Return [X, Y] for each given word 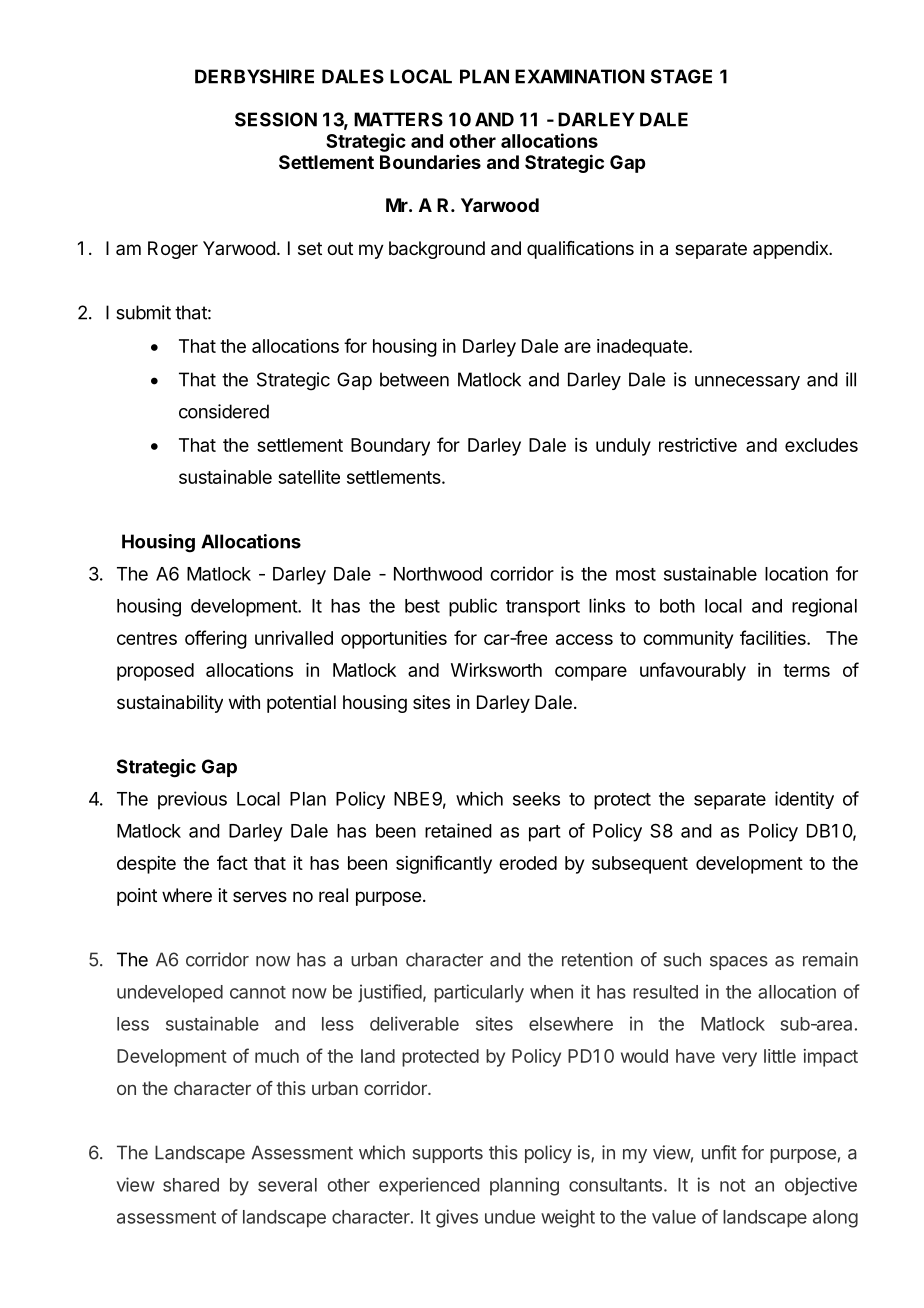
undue [510, 1217]
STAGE [681, 76]
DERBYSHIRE [254, 76]
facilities [774, 637]
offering [216, 639]
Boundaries [430, 162]
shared [191, 1185]
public [473, 607]
